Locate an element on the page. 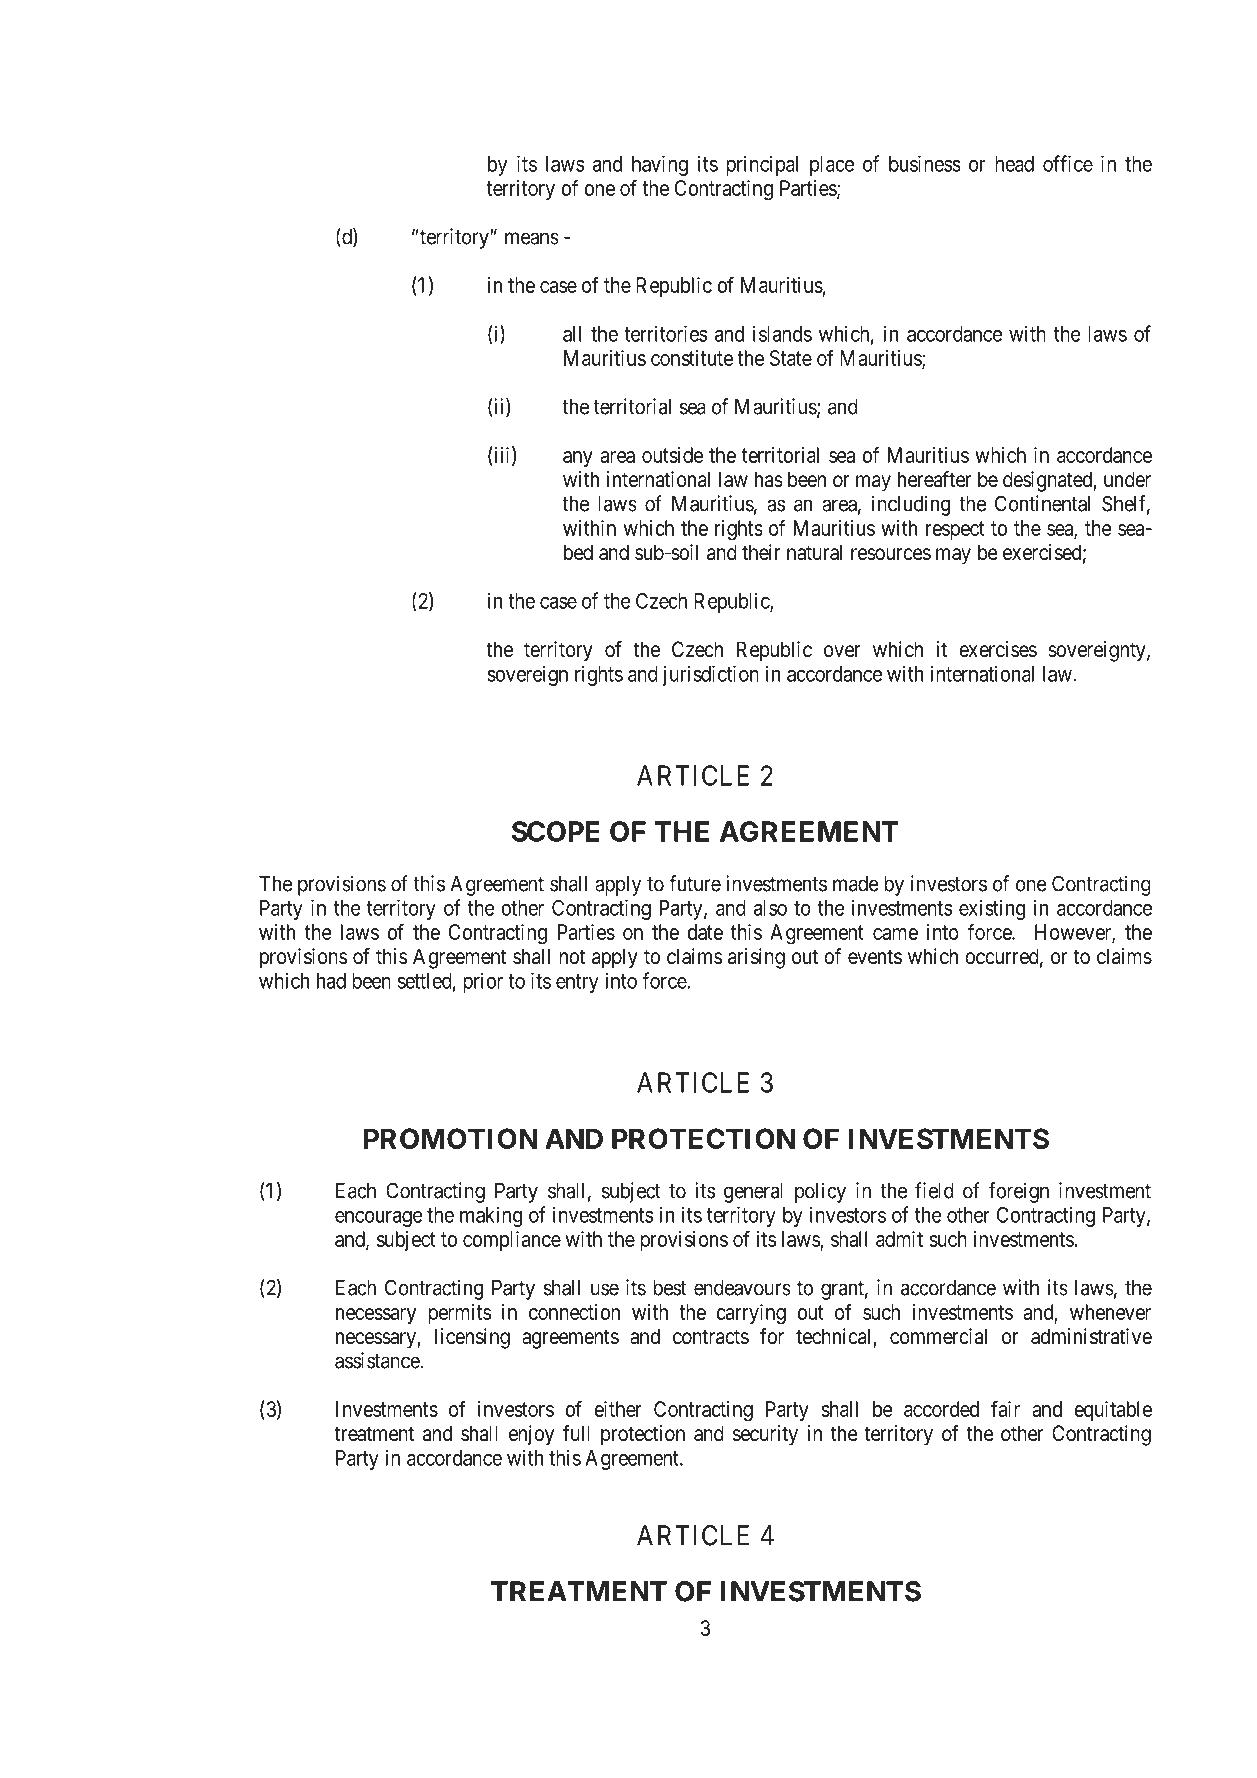 This document has height=1778, width=1257. their is located at coordinates (761, 552).
